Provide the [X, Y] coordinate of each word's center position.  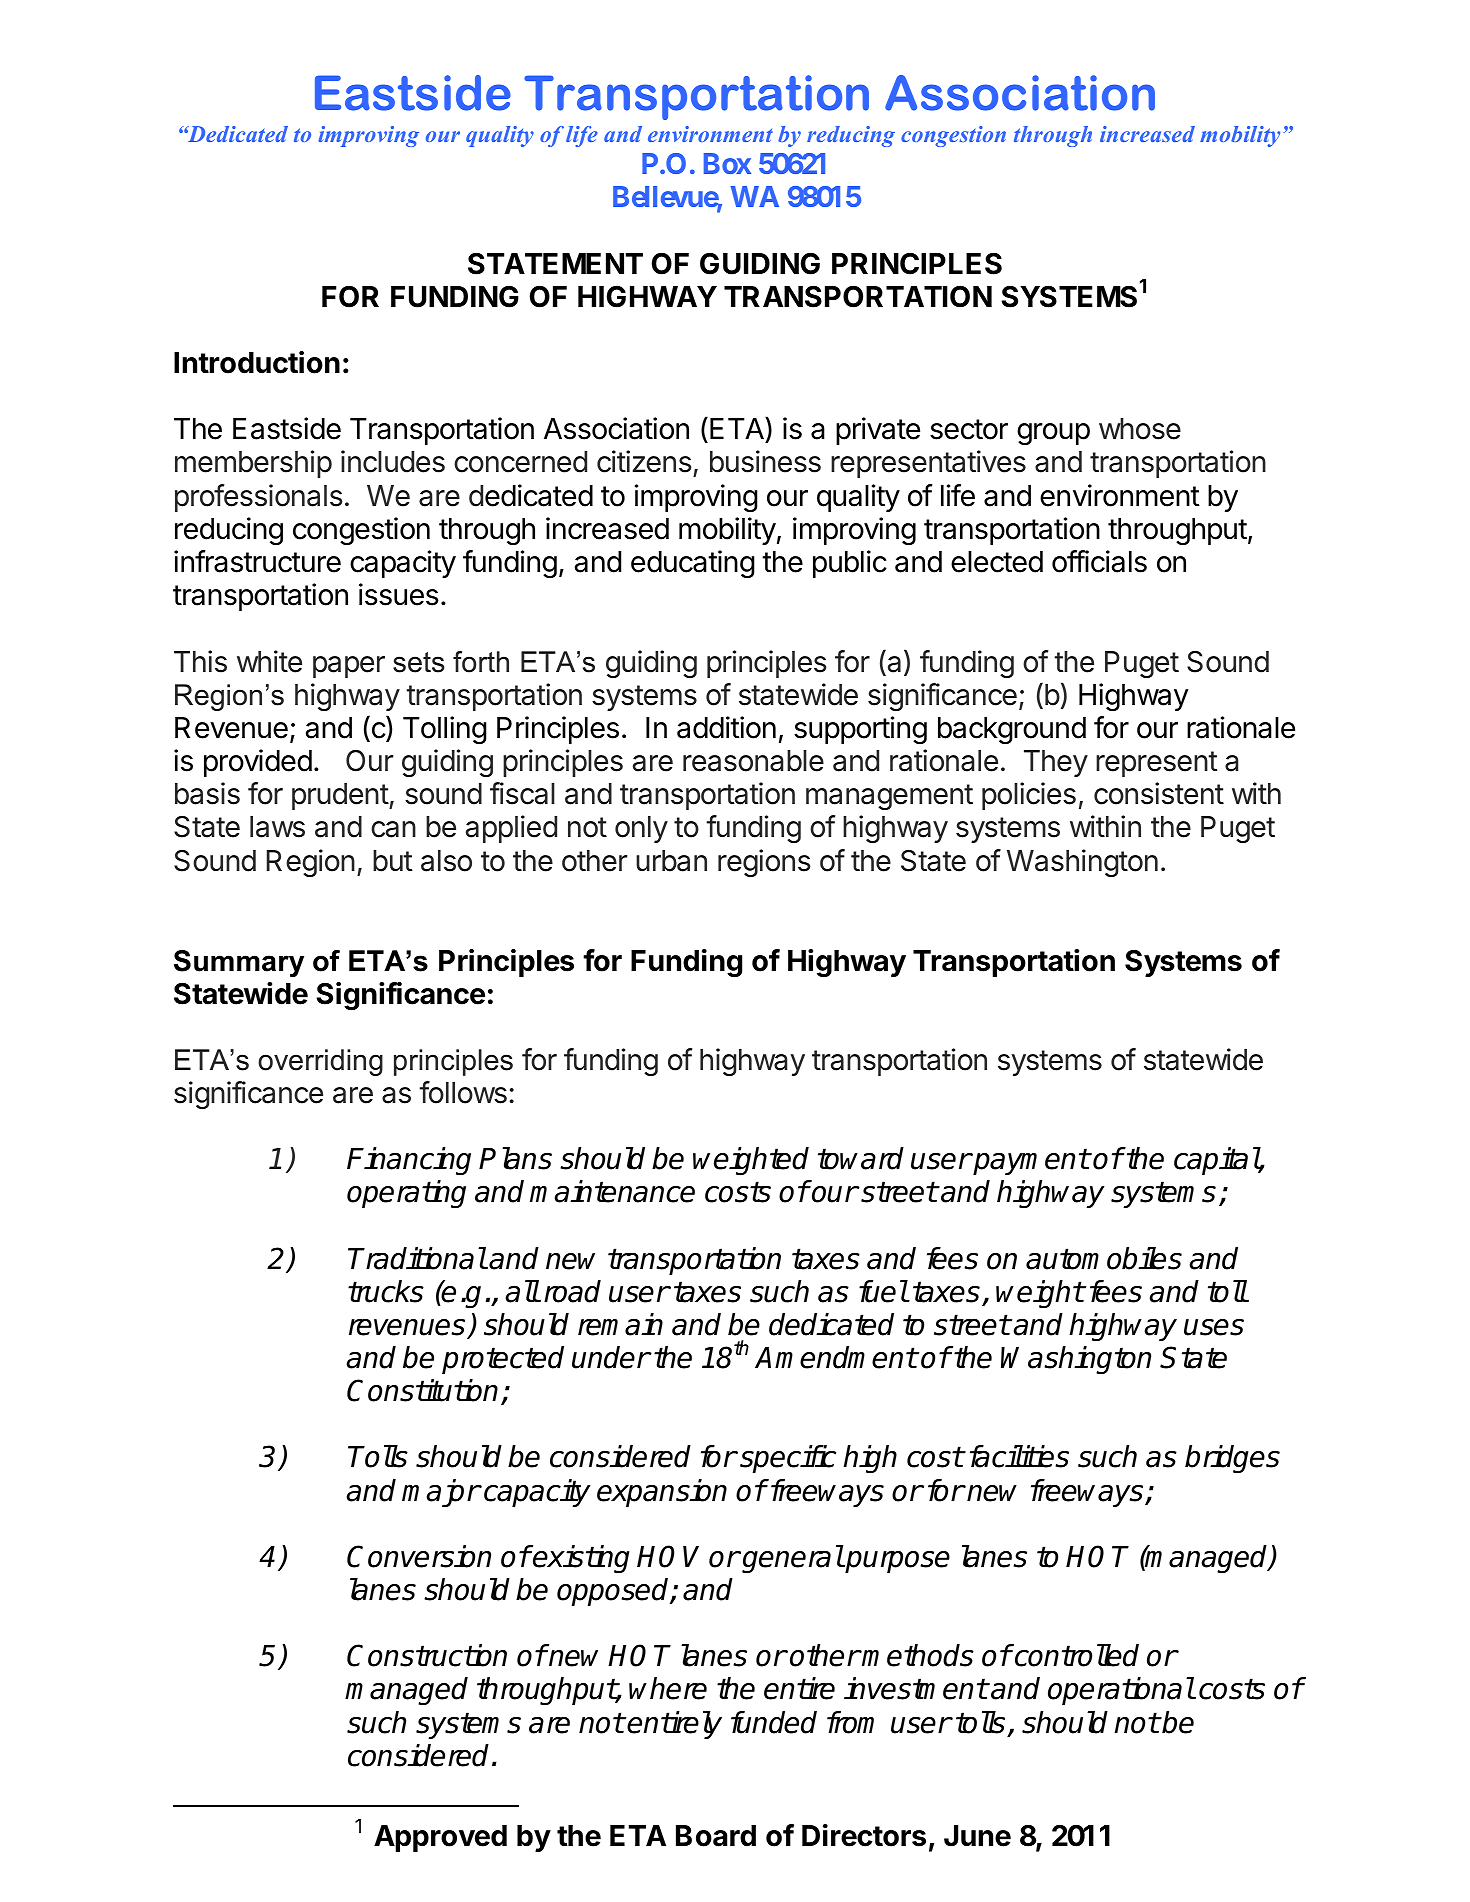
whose [1140, 429]
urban [671, 861]
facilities [1019, 1456]
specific [788, 1459]
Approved [440, 1838]
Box [727, 163]
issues [399, 594]
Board [716, 1836]
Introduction [257, 362]
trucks [386, 1291]
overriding [320, 1062]
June [977, 1836]
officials [1099, 561]
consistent [1159, 793]
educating [693, 564]
